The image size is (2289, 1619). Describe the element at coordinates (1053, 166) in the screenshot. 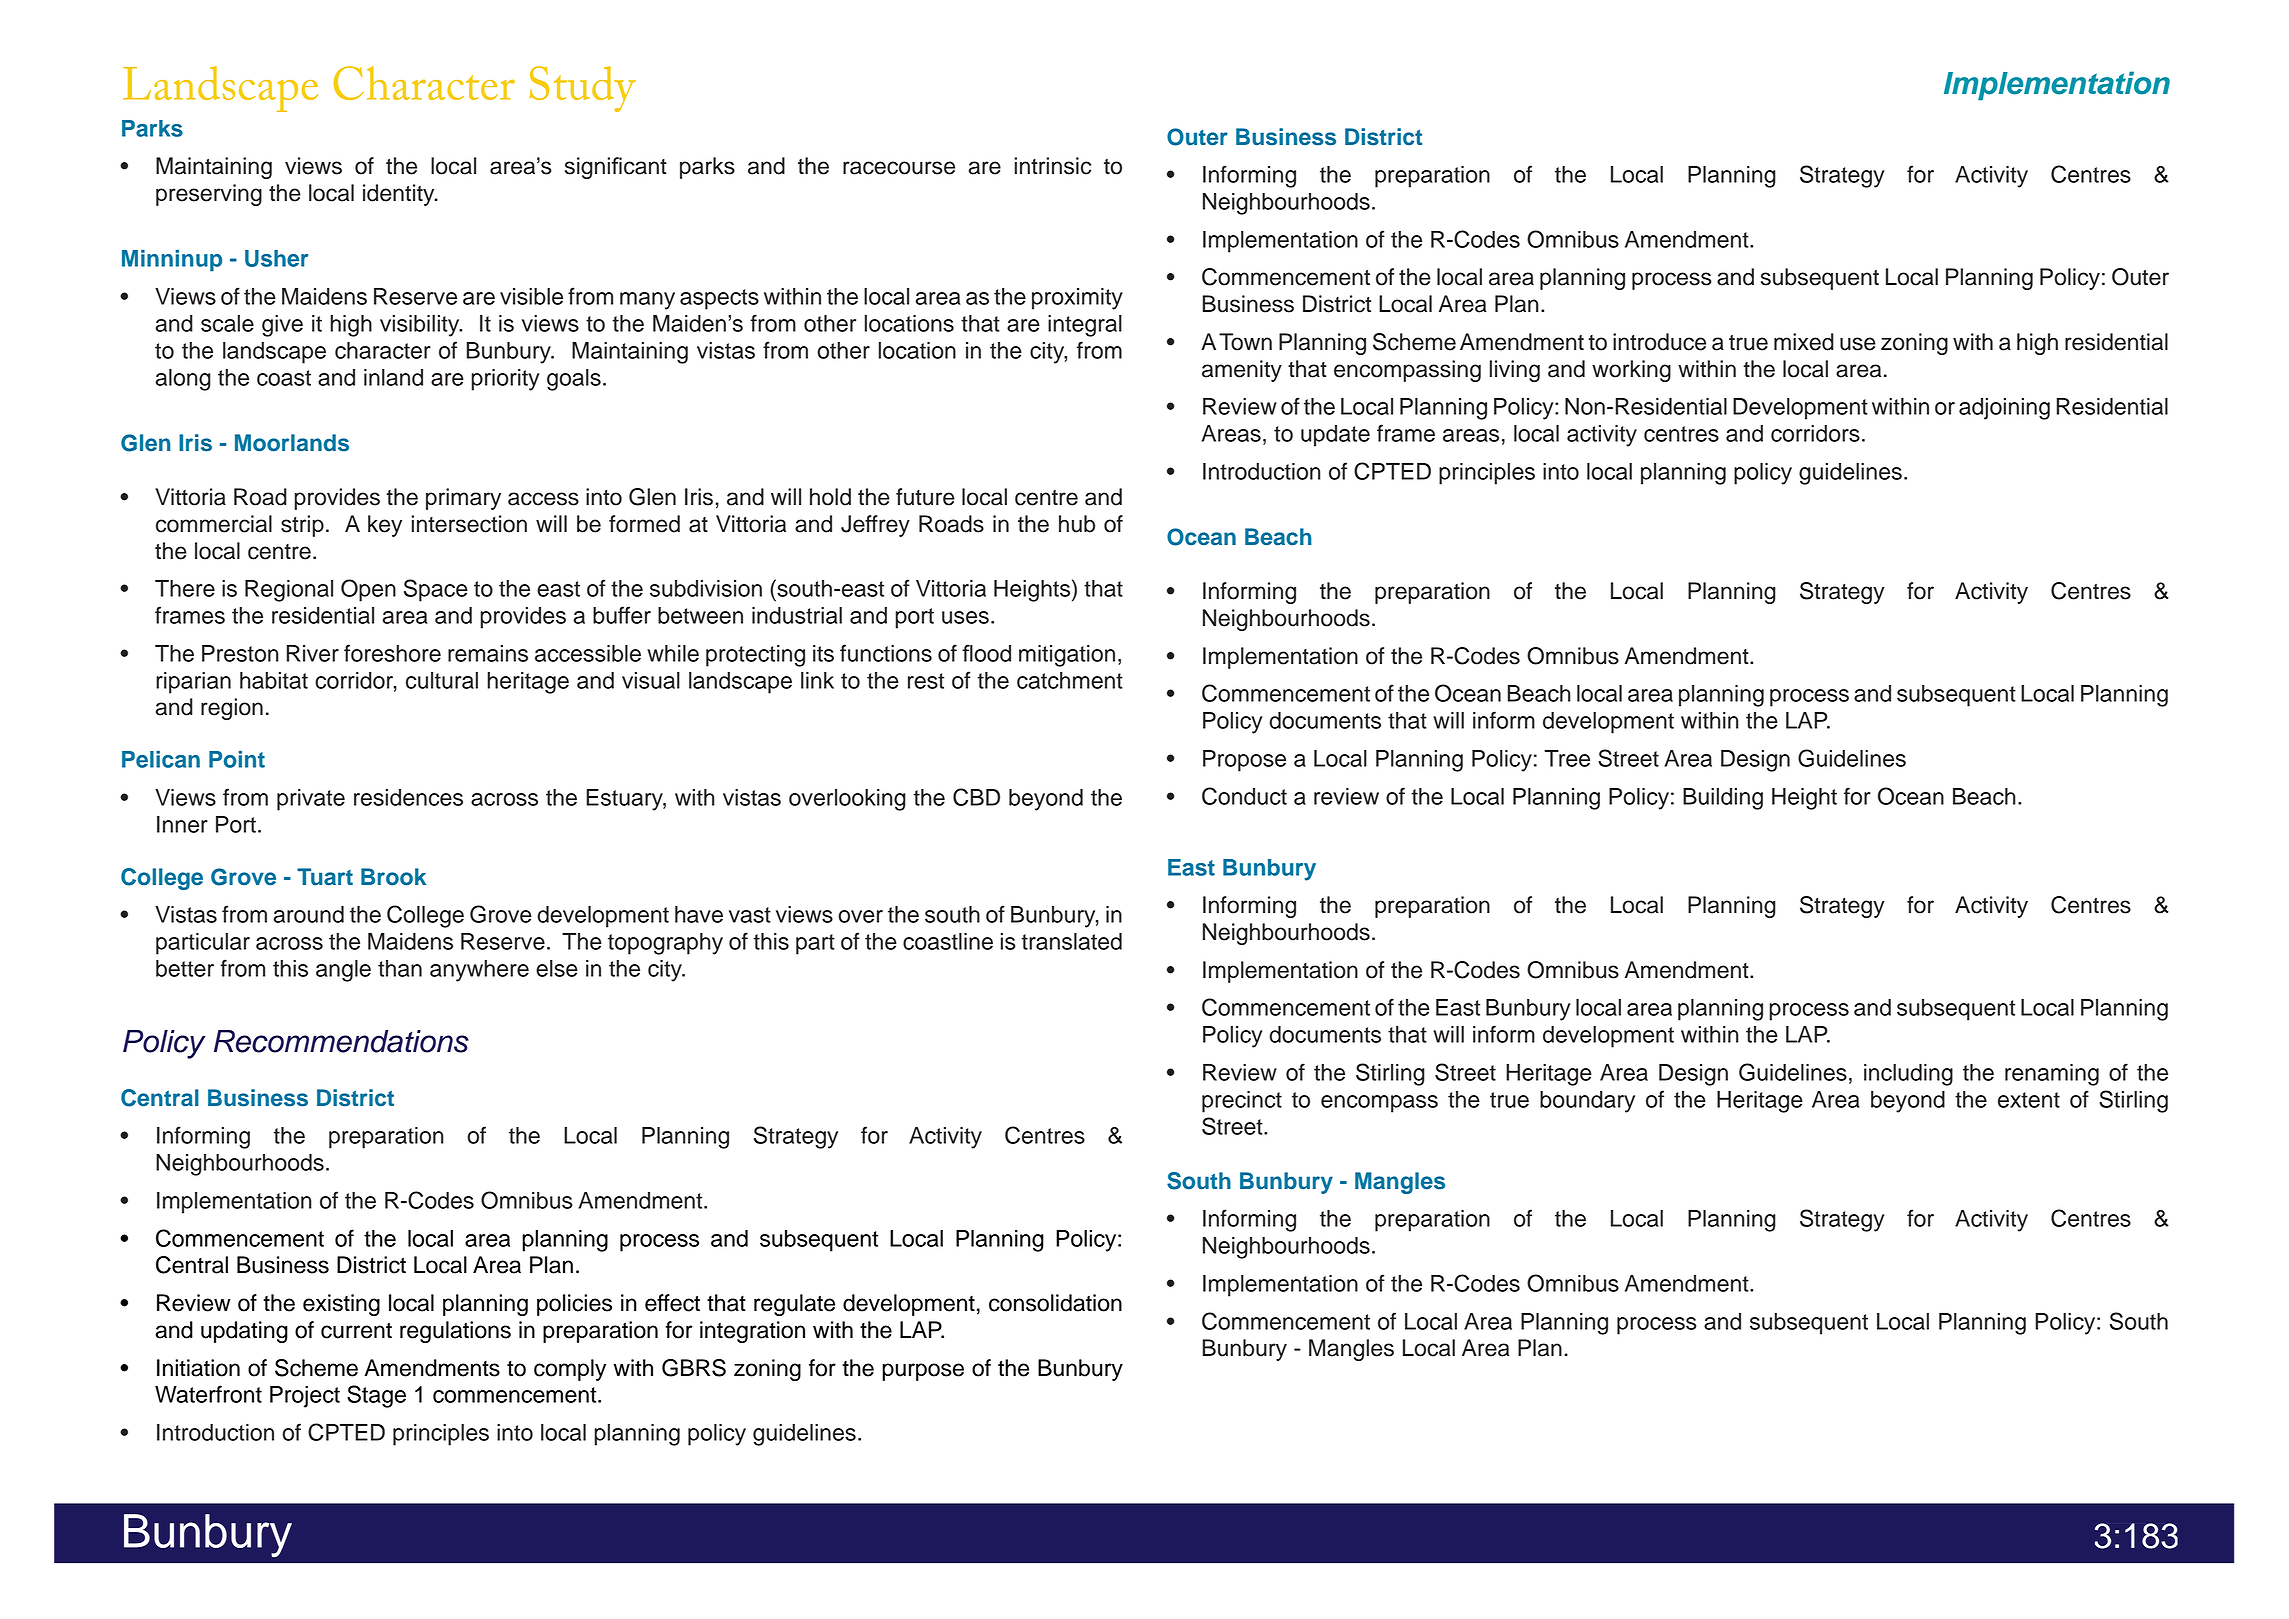

I see `intrinsic` at that location.
